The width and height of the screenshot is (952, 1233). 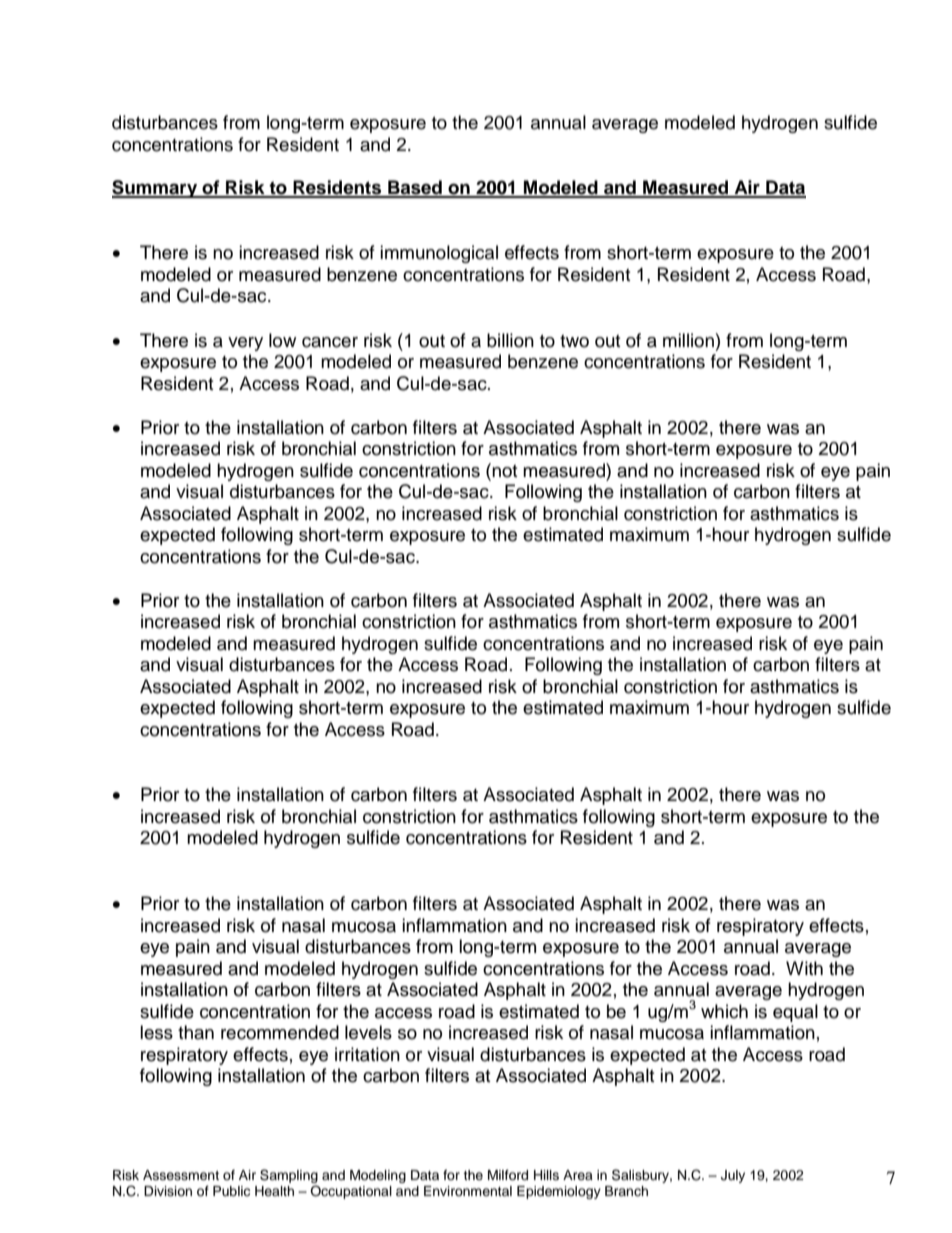 What do you see at coordinates (156, 189) in the screenshot?
I see `Summary` at bounding box center [156, 189].
